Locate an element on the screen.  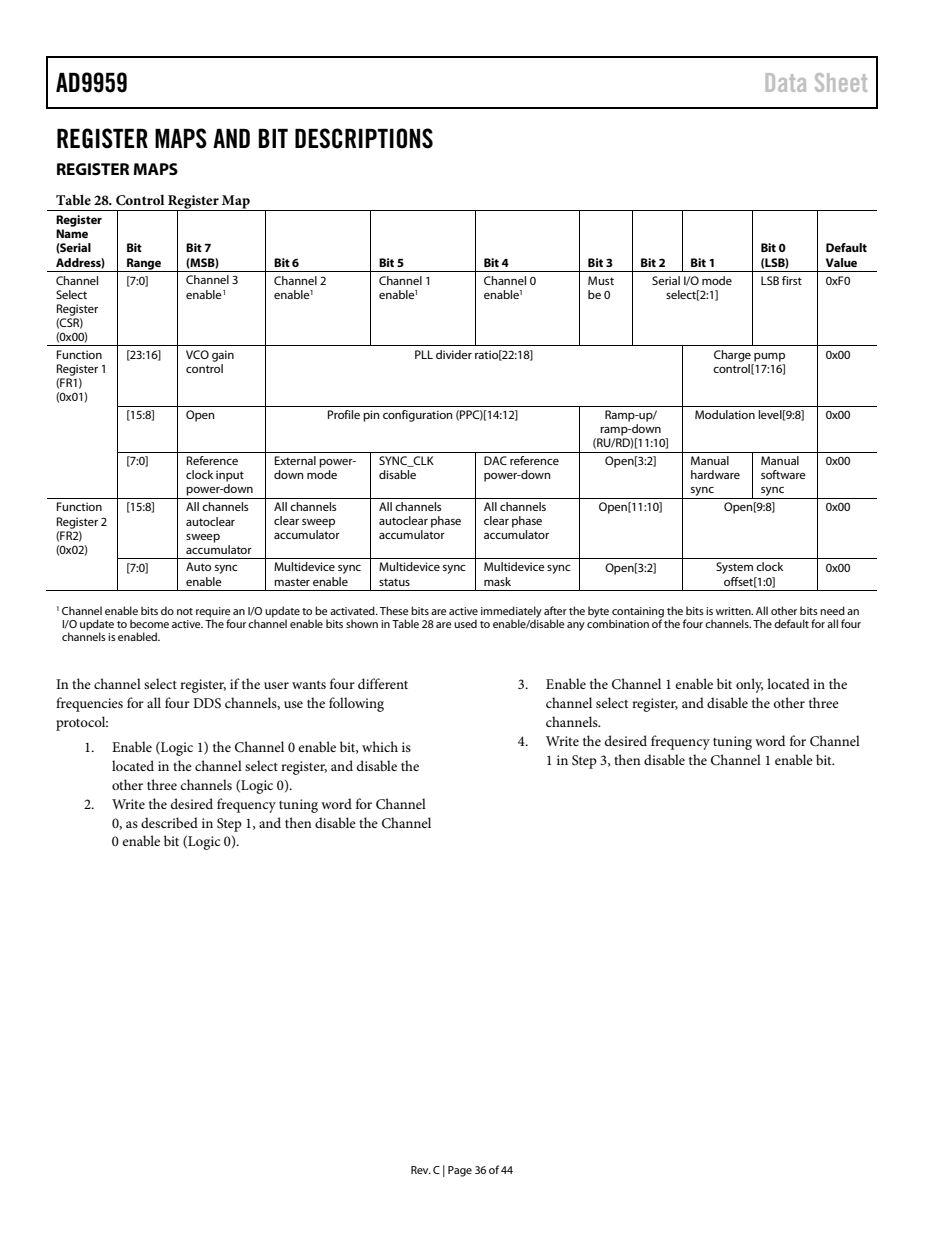
Rev is located at coordinates (421, 1170).
